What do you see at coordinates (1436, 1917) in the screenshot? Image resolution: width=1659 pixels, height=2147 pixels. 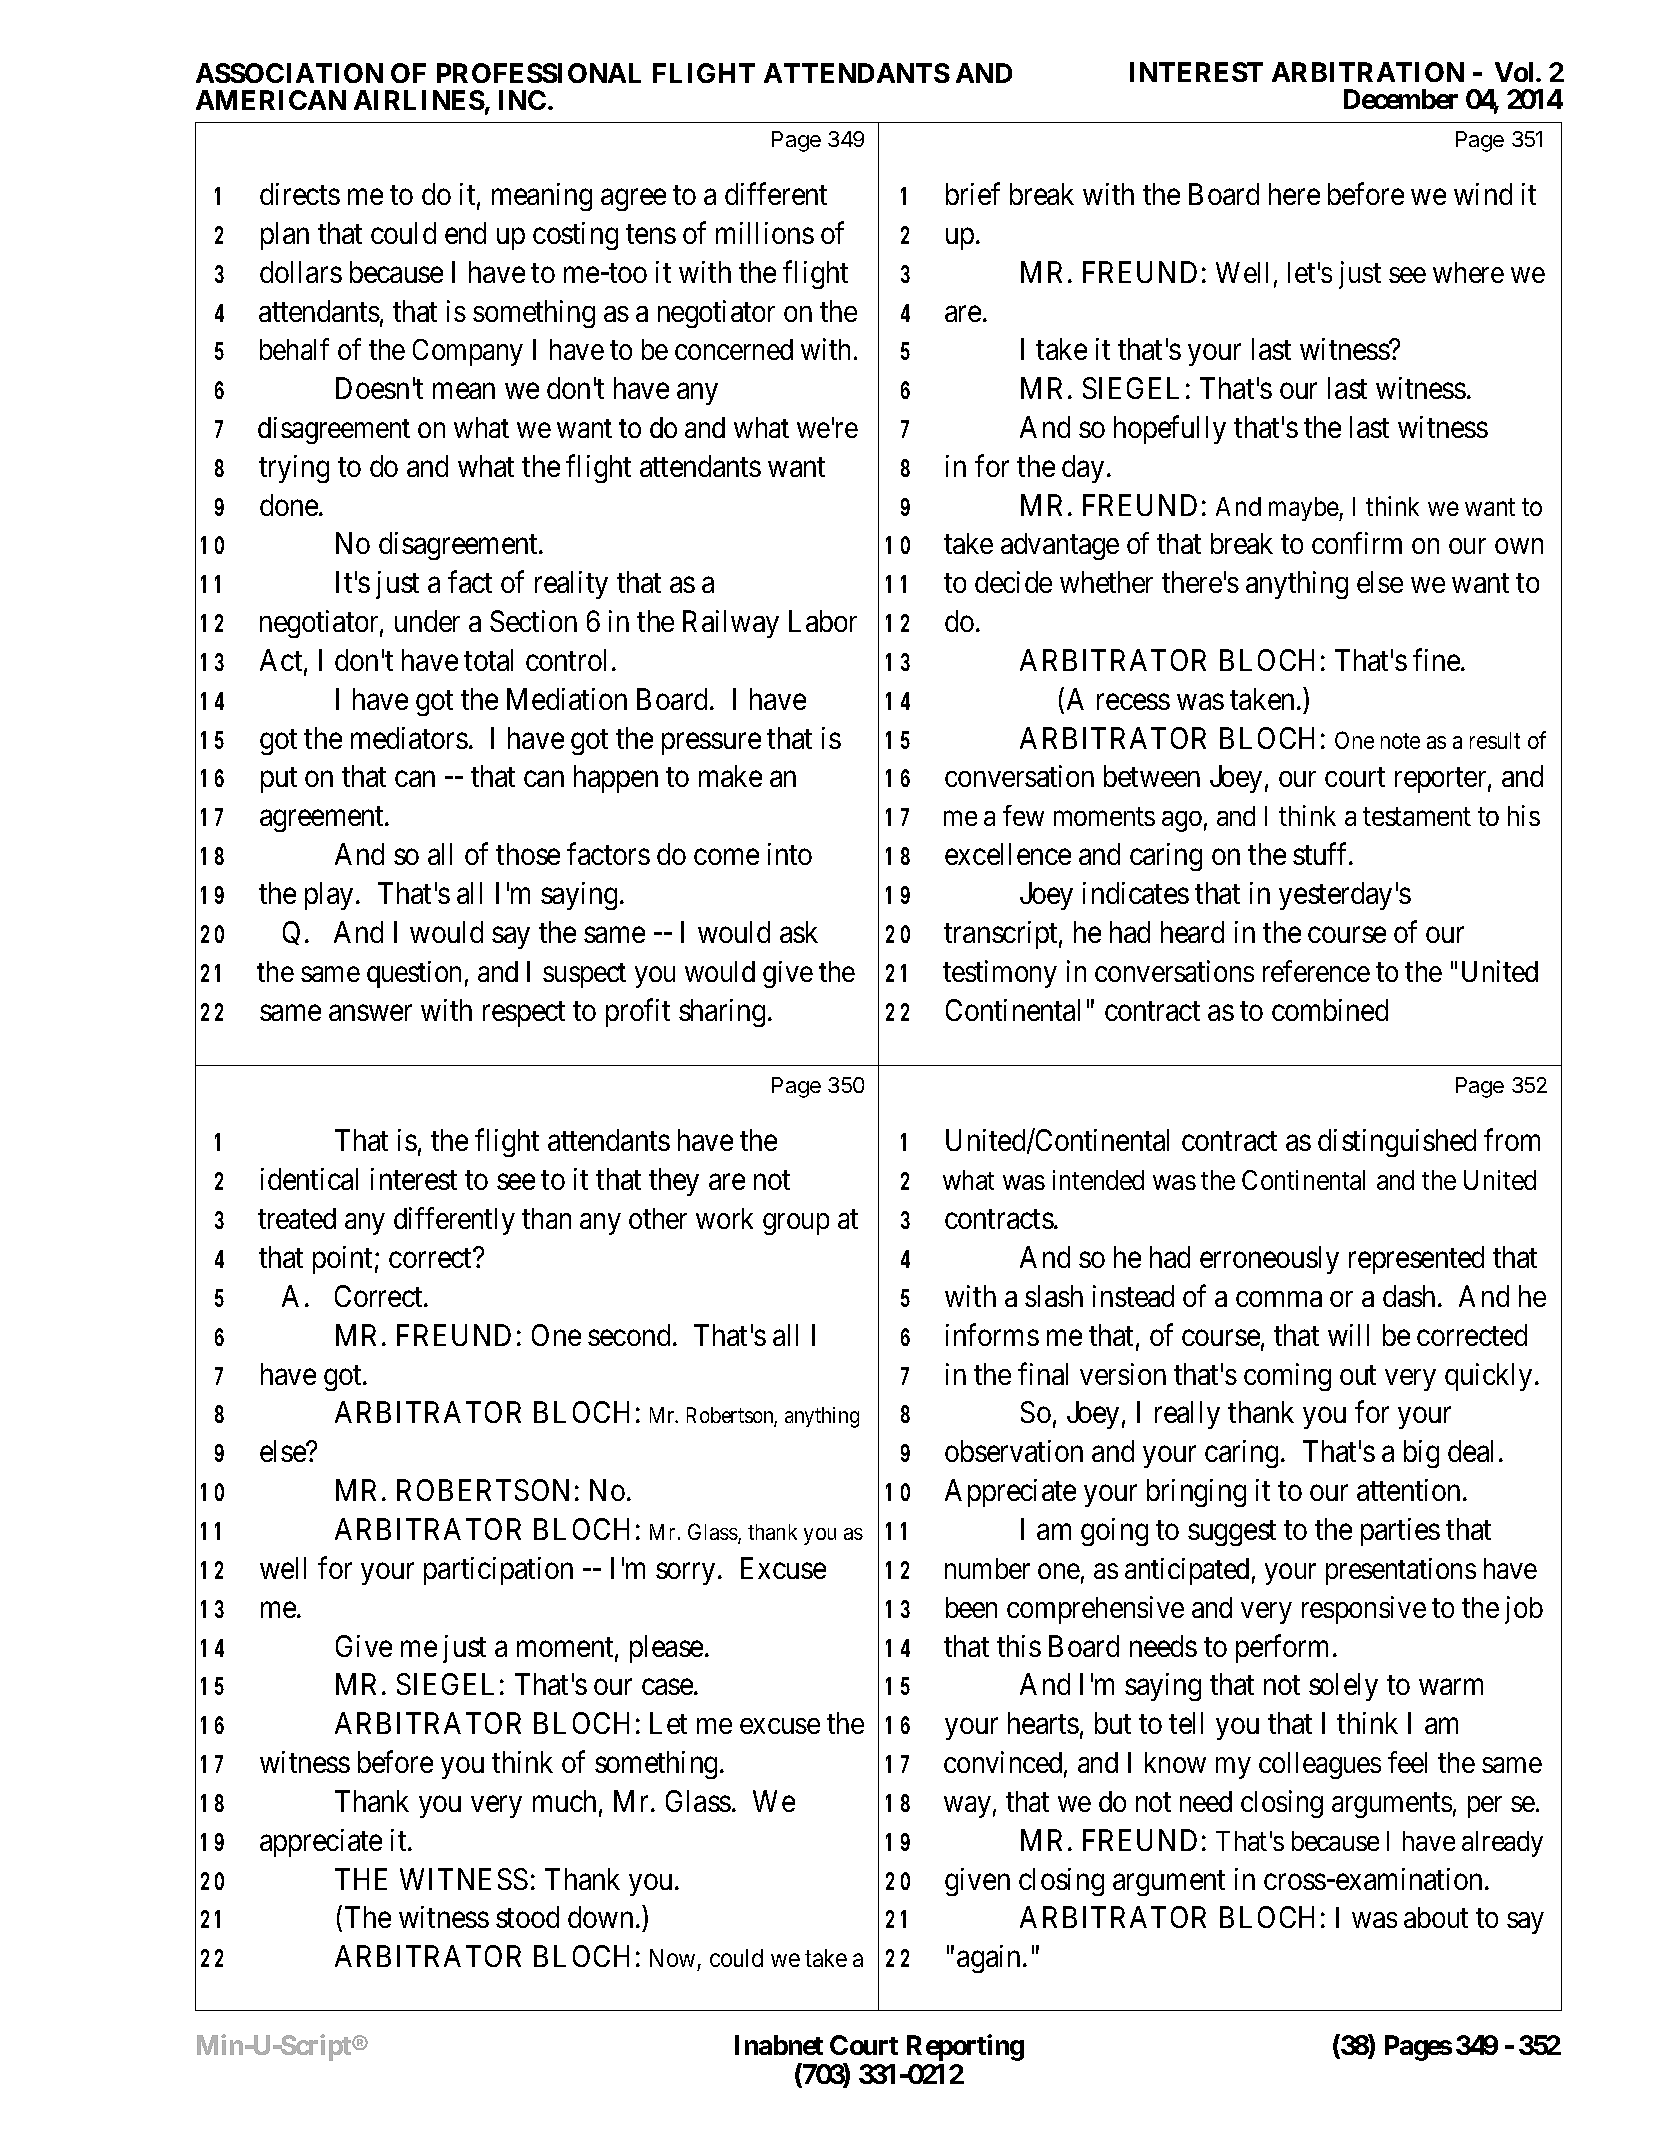 I see `about` at bounding box center [1436, 1917].
